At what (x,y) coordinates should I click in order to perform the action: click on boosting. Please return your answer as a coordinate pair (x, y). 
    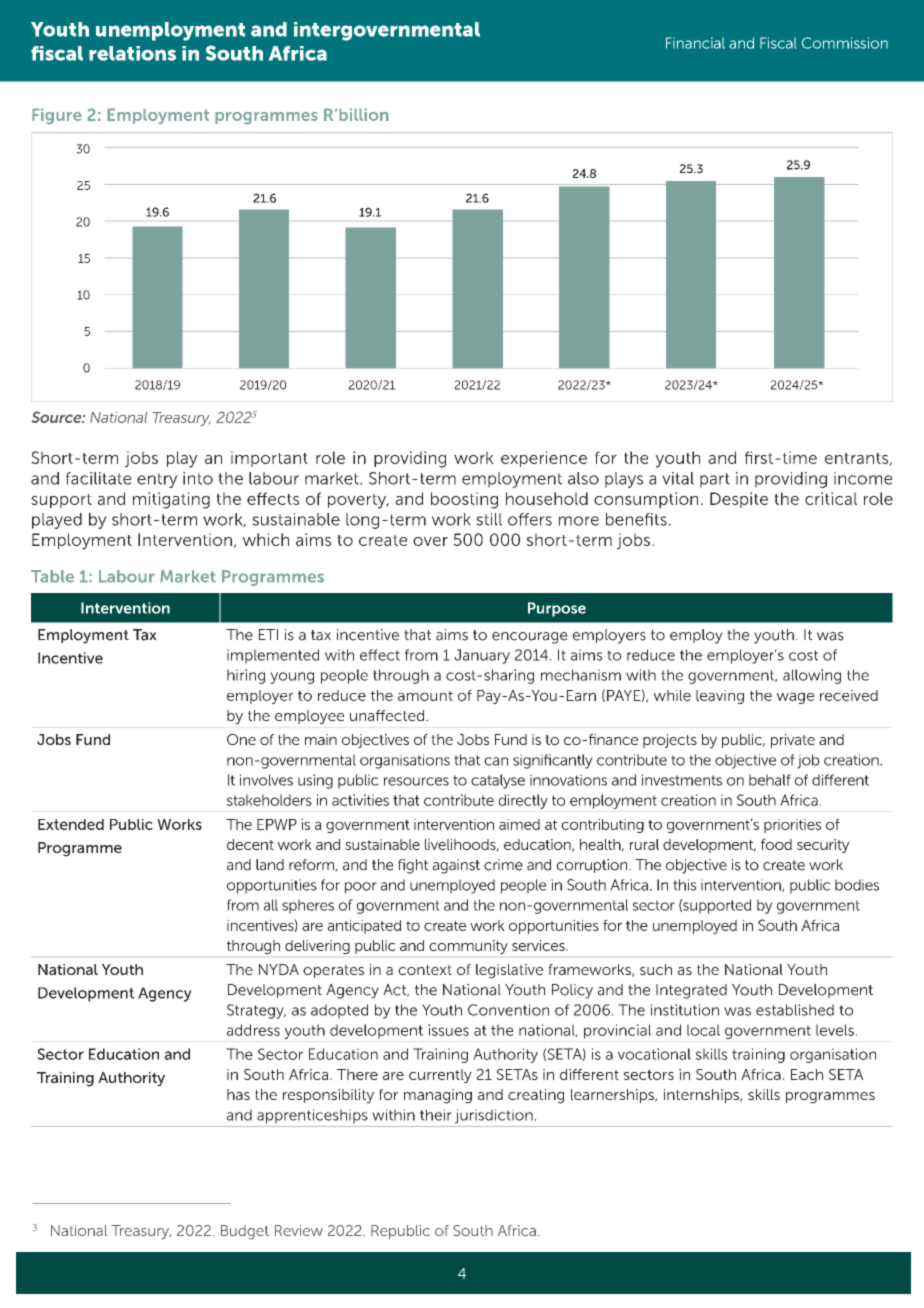
    Looking at the image, I should click on (464, 500).
